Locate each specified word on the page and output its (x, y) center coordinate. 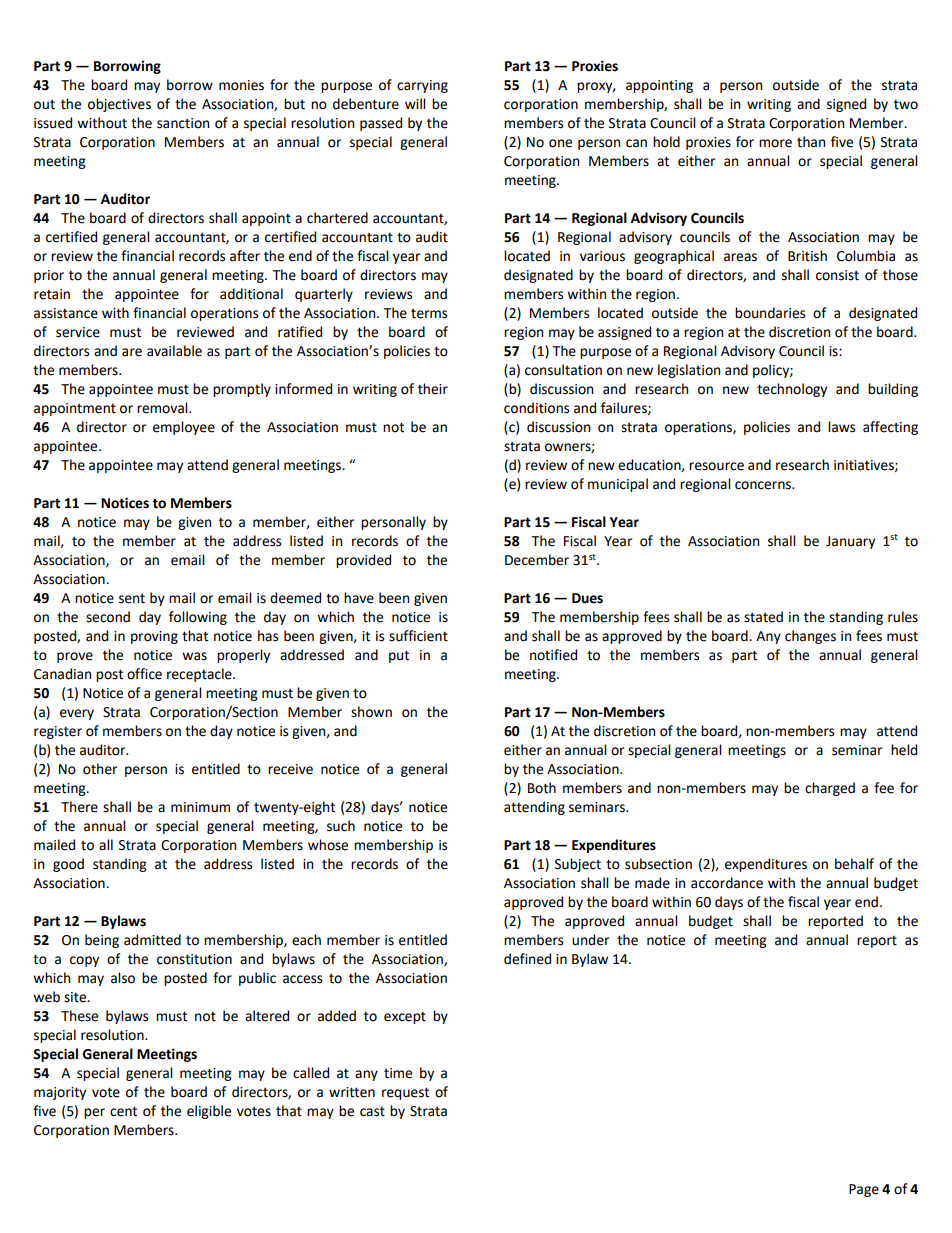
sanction (183, 123)
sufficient (418, 636)
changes (810, 637)
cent (123, 1111)
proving (154, 637)
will (415, 103)
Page (864, 1190)
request (405, 1093)
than (811, 142)
